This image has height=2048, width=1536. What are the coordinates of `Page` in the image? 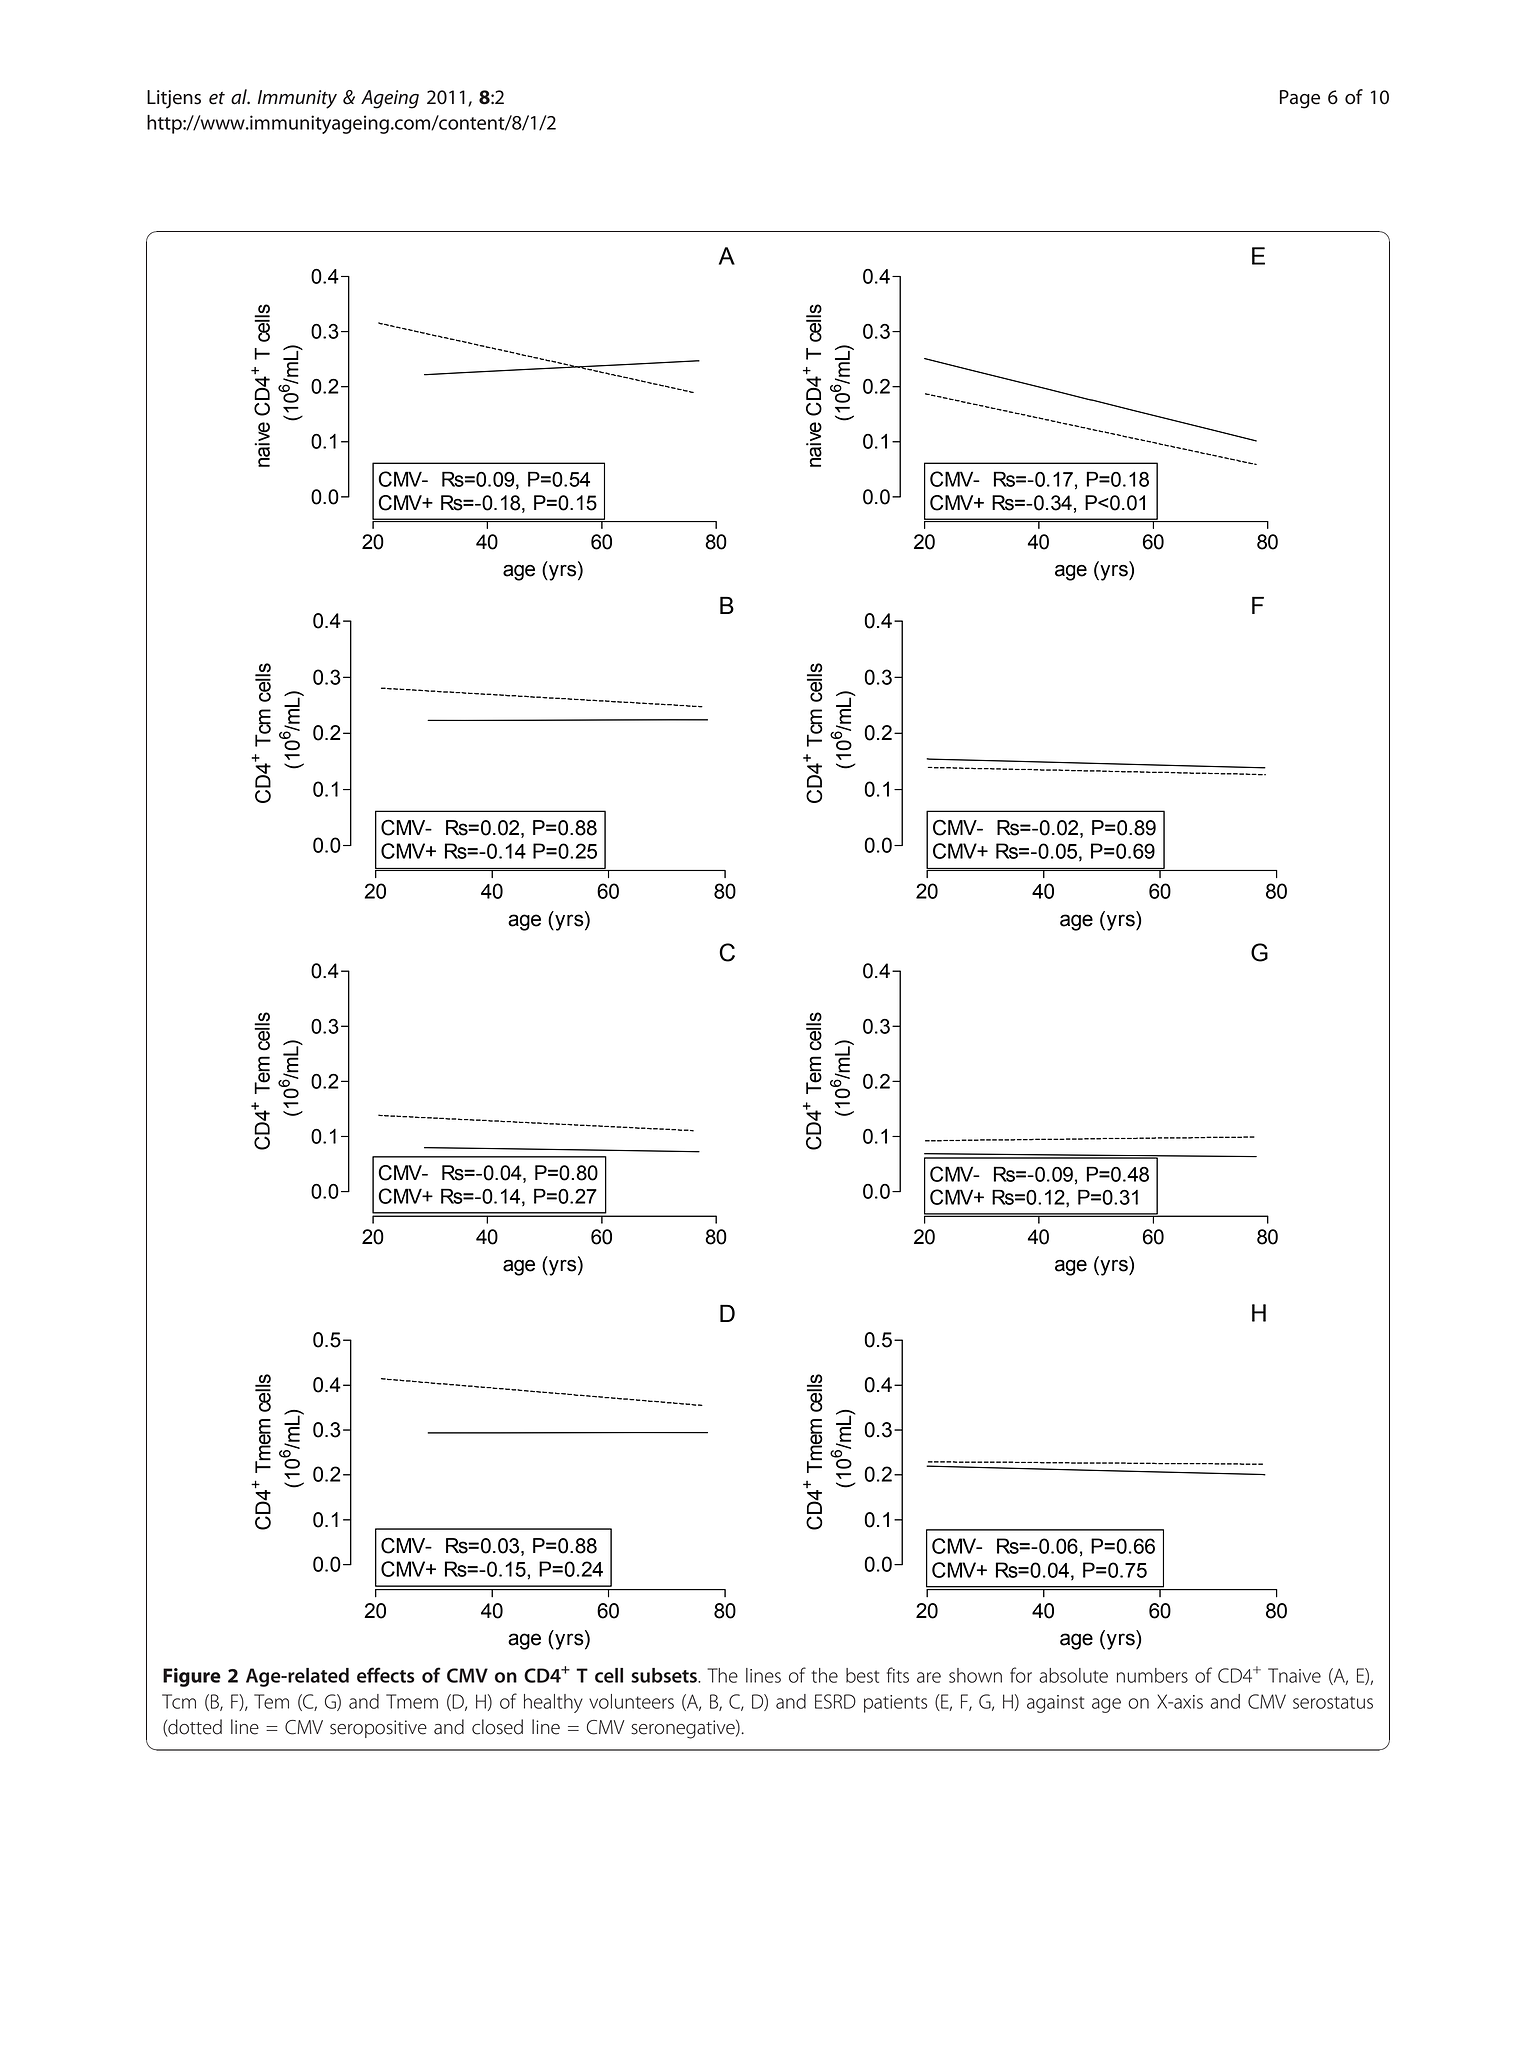 It's located at (1300, 99).
